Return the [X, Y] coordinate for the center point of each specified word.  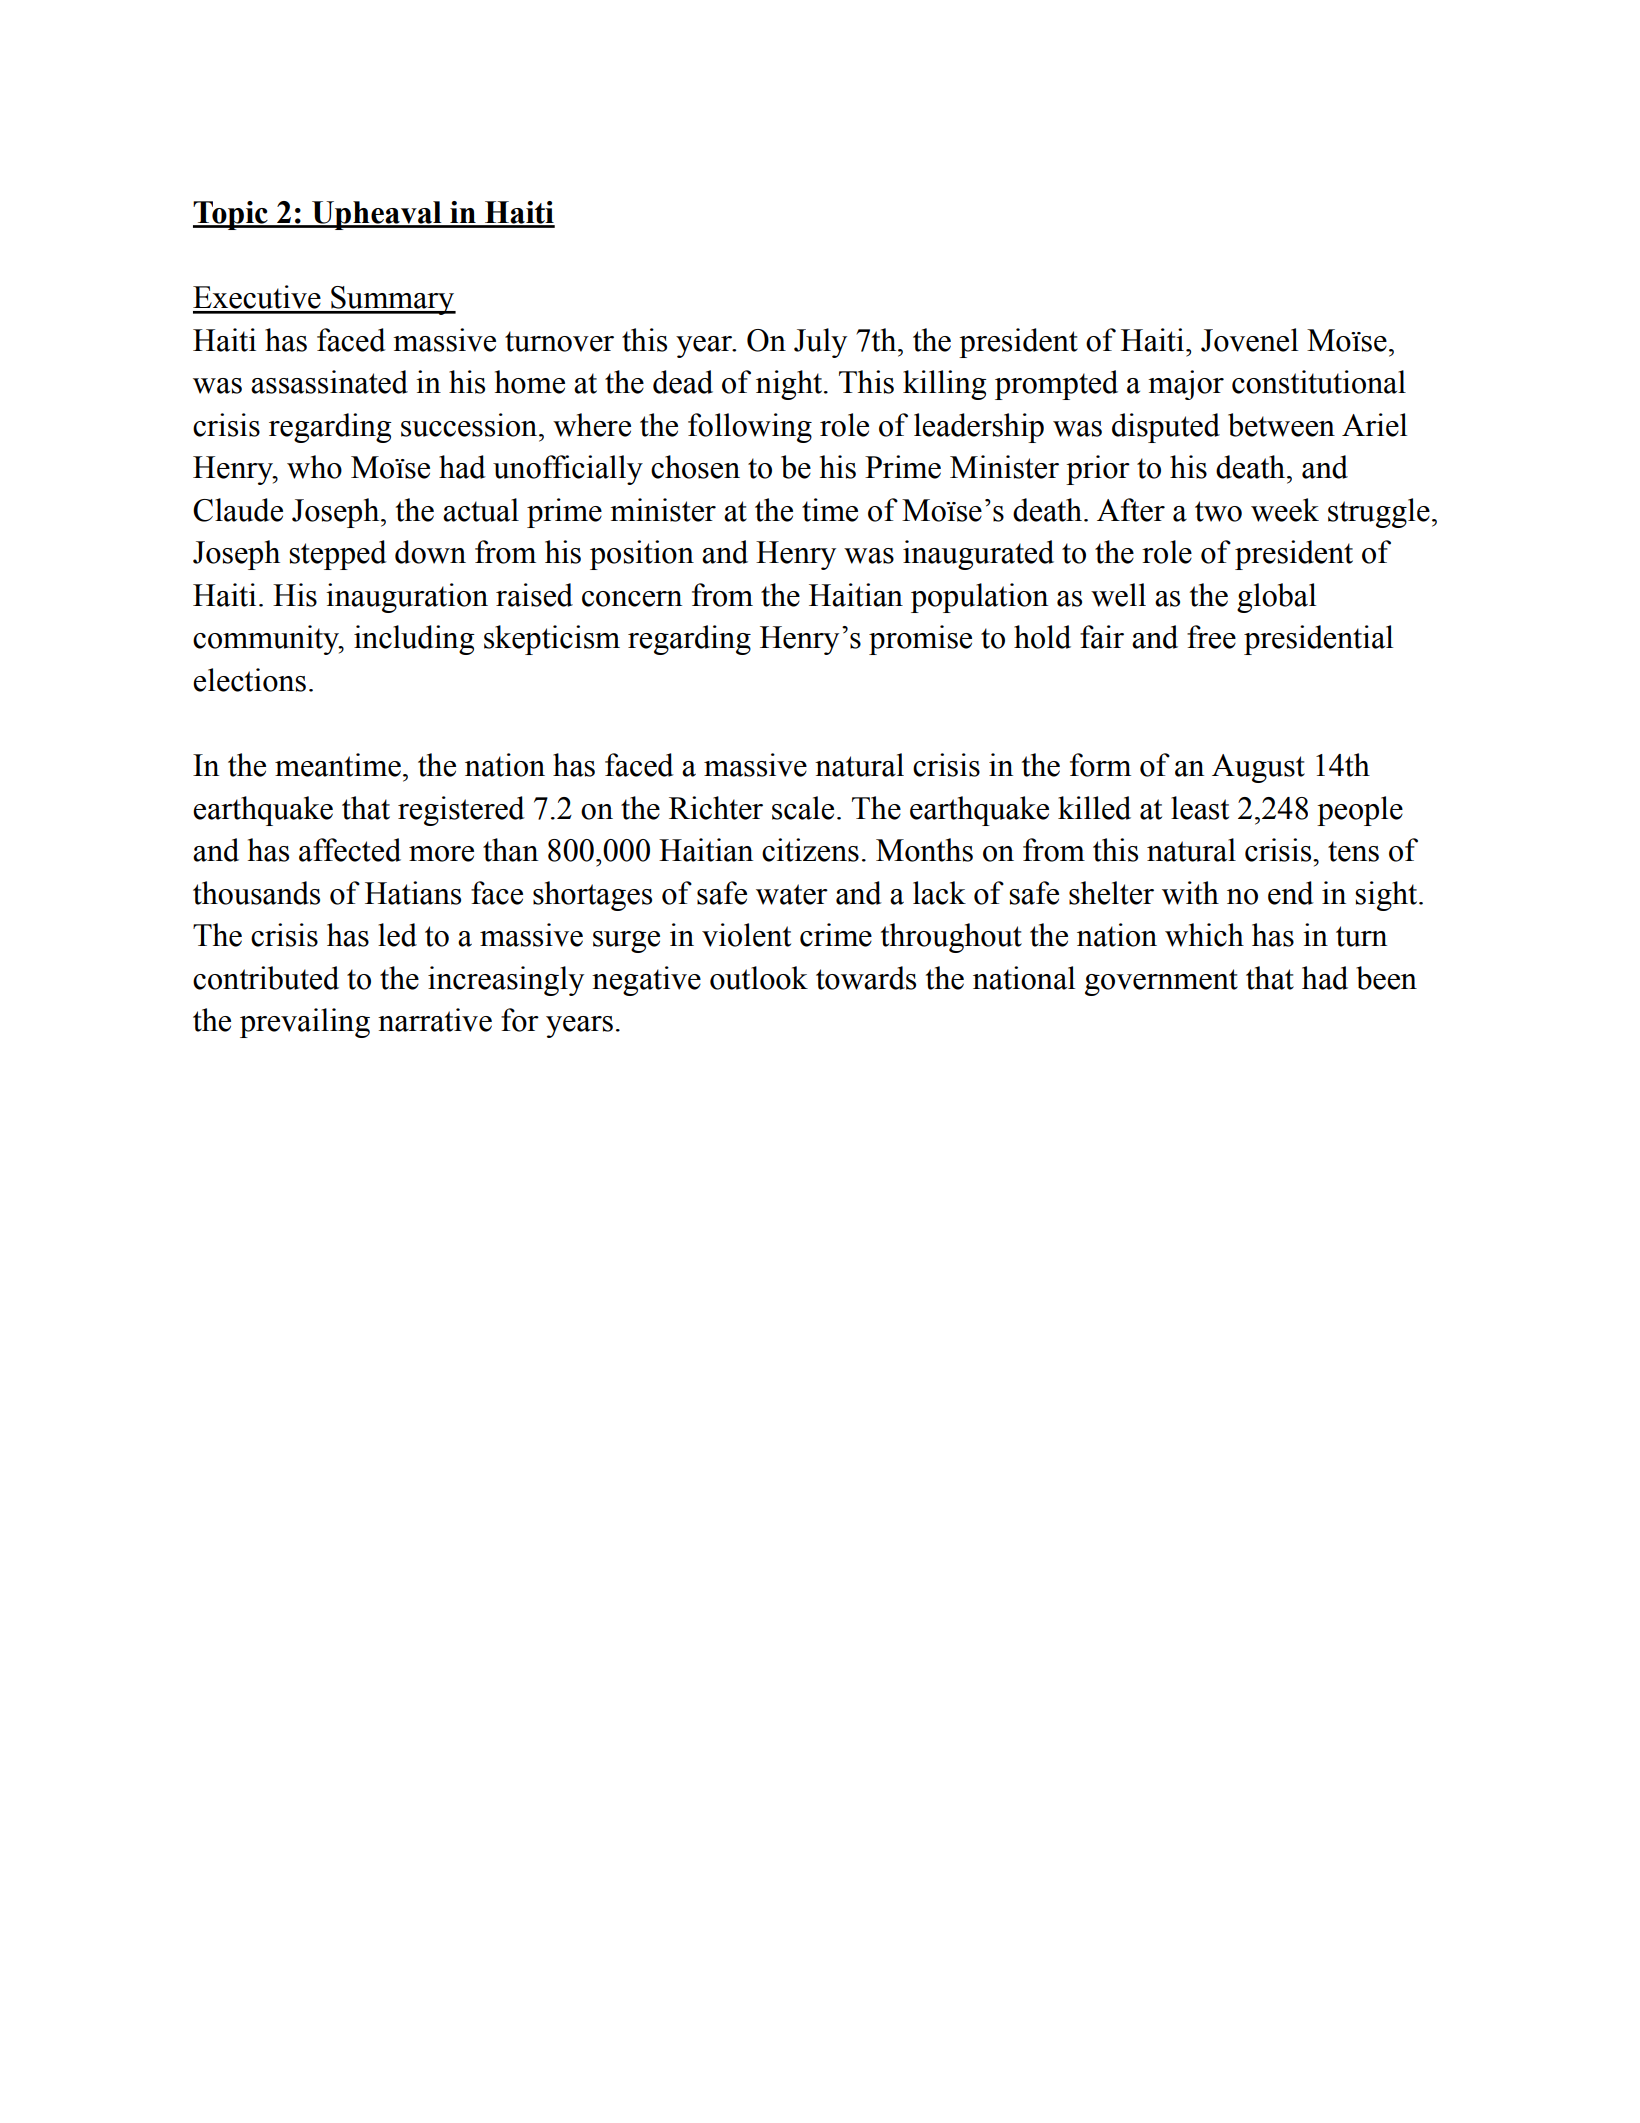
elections [249, 680]
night [790, 385]
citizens [810, 850]
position [642, 555]
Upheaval [377, 215]
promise [920, 640]
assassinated [329, 382]
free [1211, 637]
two [1218, 511]
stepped [338, 555]
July [820, 343]
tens [1353, 851]
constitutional [1319, 382]
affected [350, 850]
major [1186, 385]
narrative [435, 1020]
